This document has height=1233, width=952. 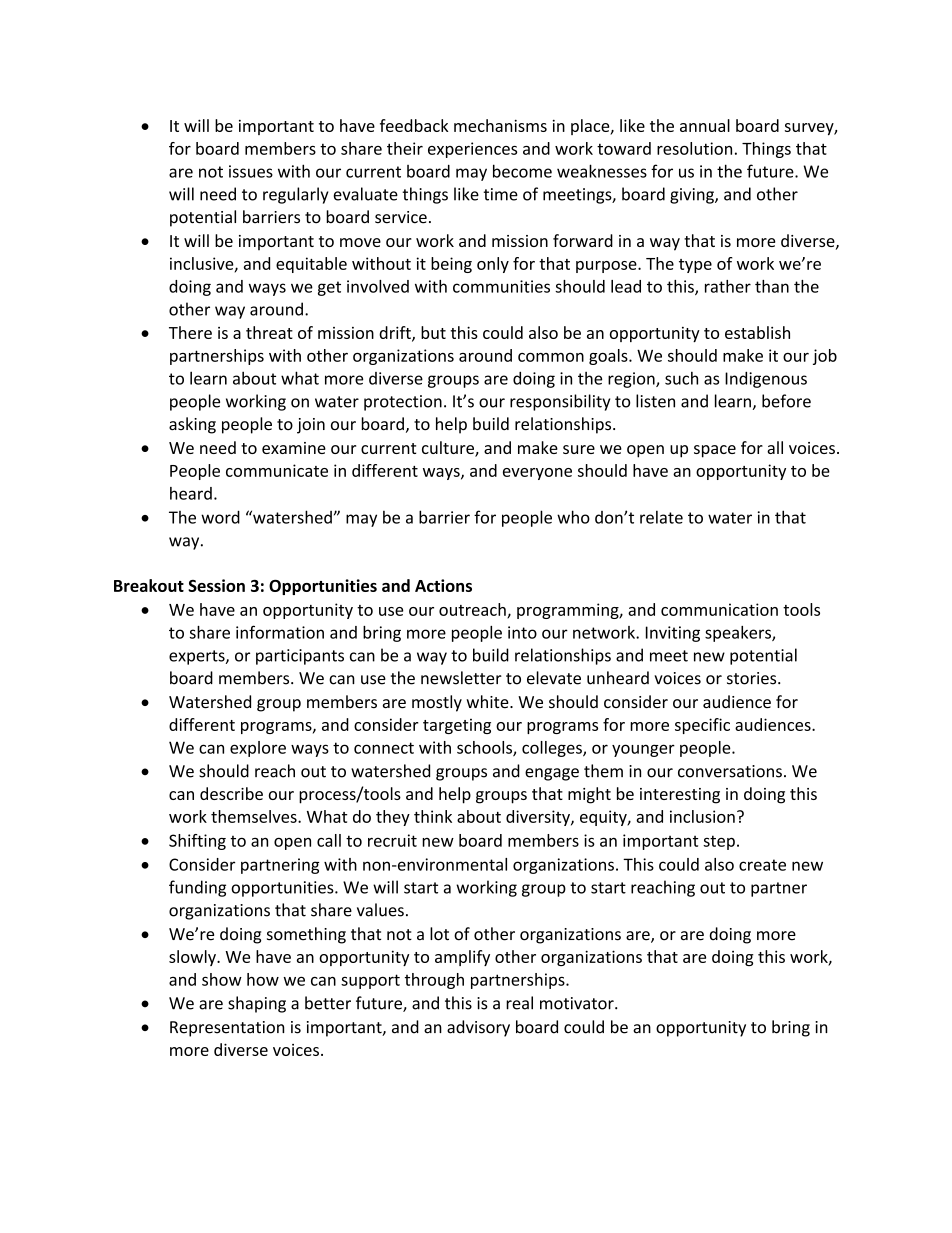 I want to click on shaping, so click(x=257, y=1004).
